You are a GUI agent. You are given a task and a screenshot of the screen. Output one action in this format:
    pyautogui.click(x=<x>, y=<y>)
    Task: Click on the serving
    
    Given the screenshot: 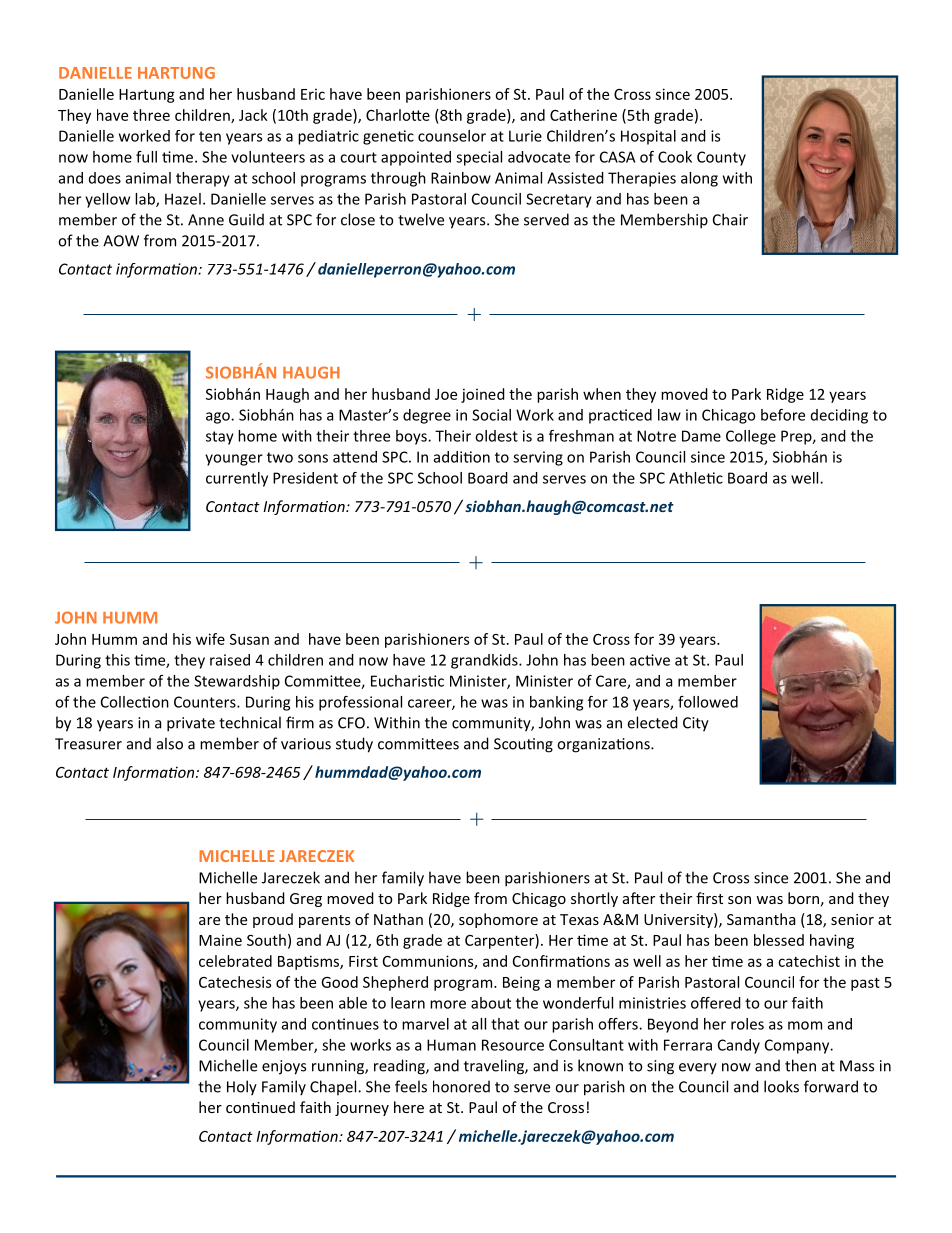 What is the action you would take?
    pyautogui.click(x=538, y=458)
